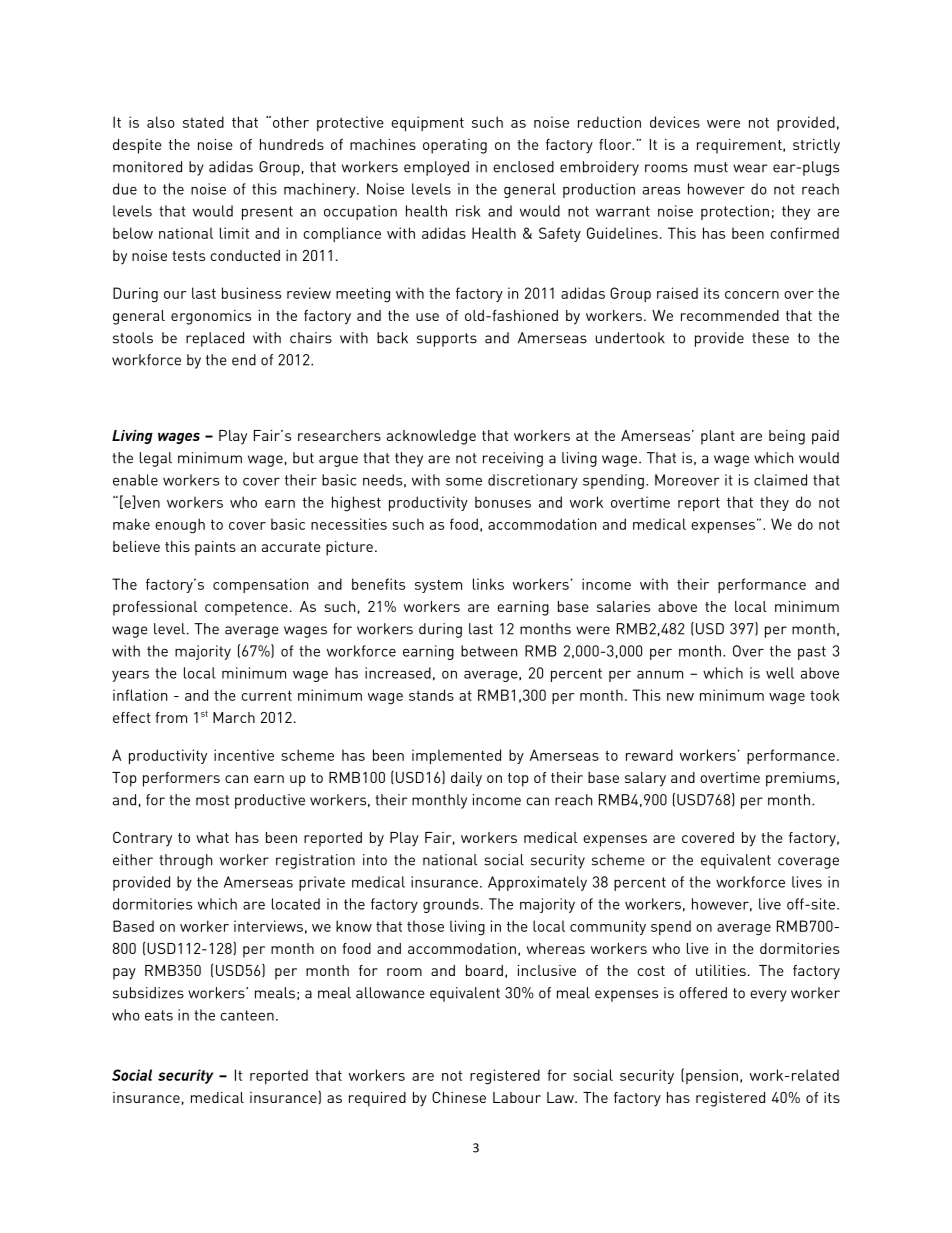 The image size is (952, 1233). What do you see at coordinates (537, 883) in the page?
I see `Approximately` at bounding box center [537, 883].
